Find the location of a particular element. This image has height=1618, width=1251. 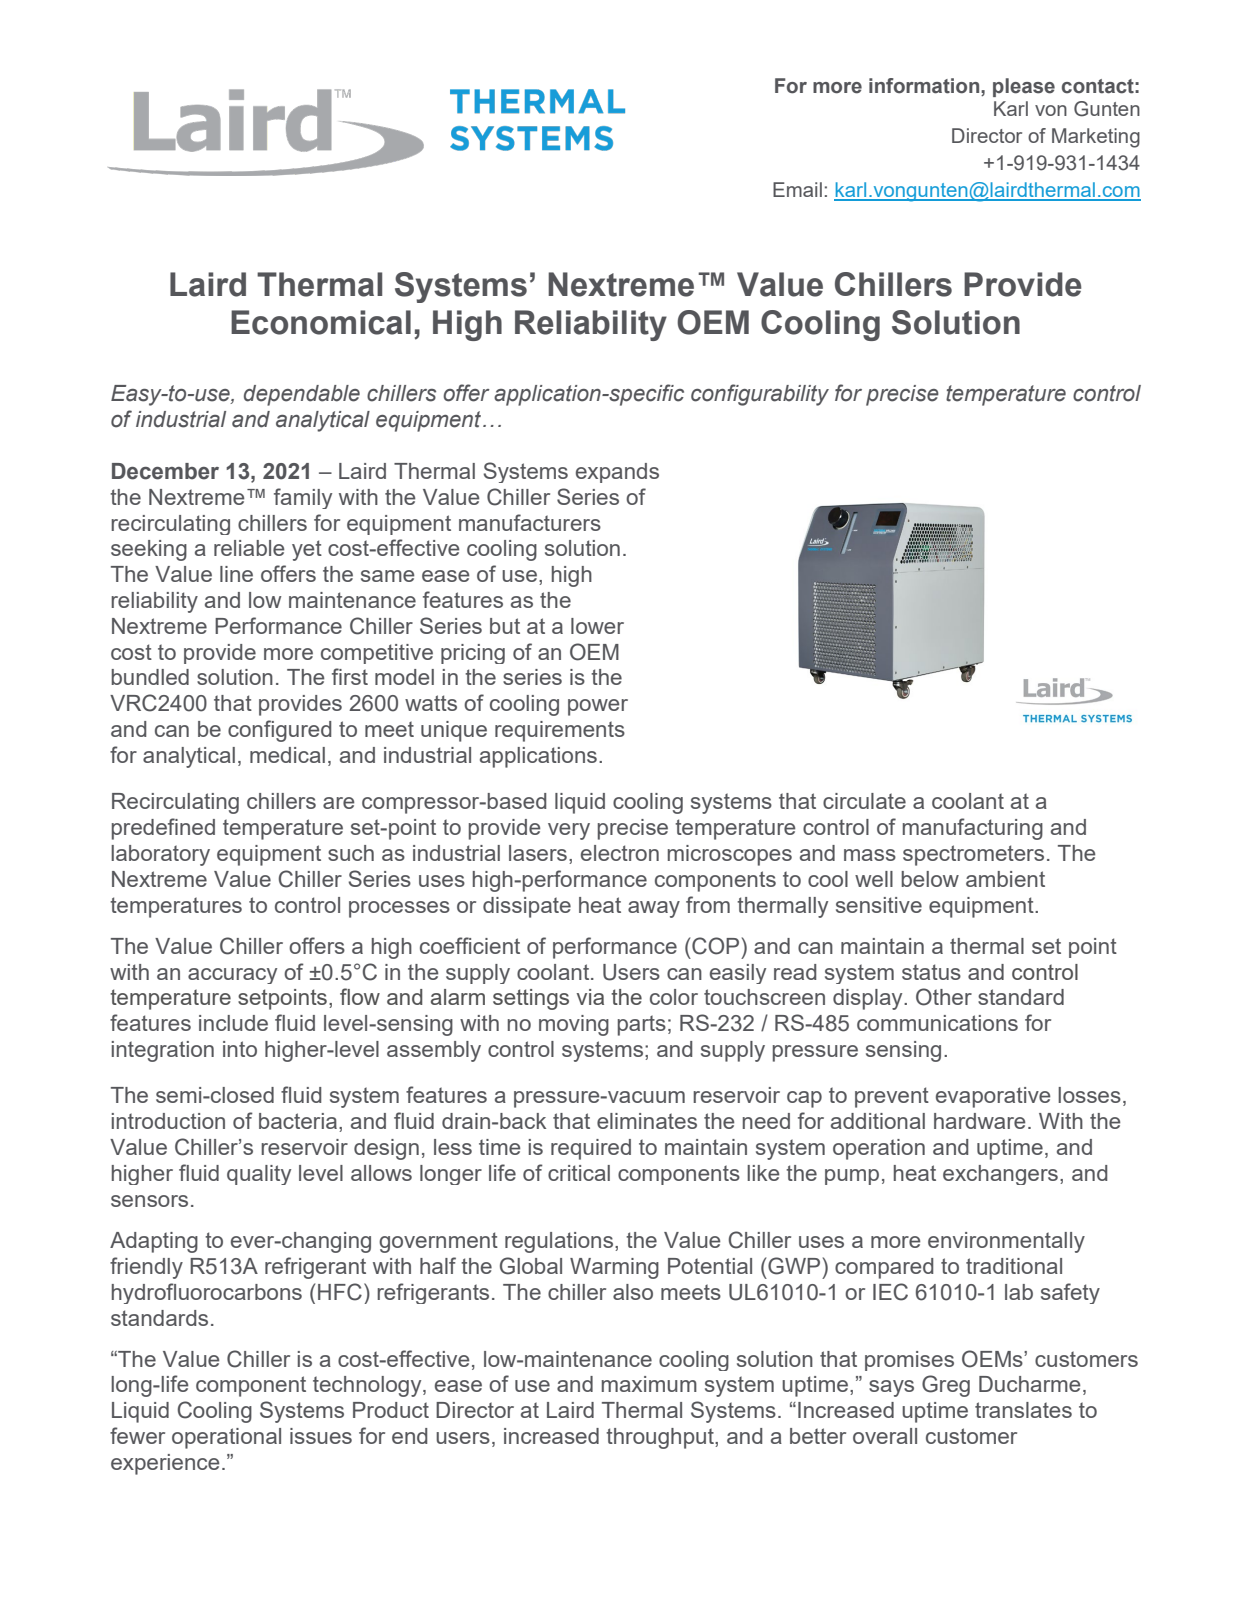

manufacturing is located at coordinates (973, 829).
